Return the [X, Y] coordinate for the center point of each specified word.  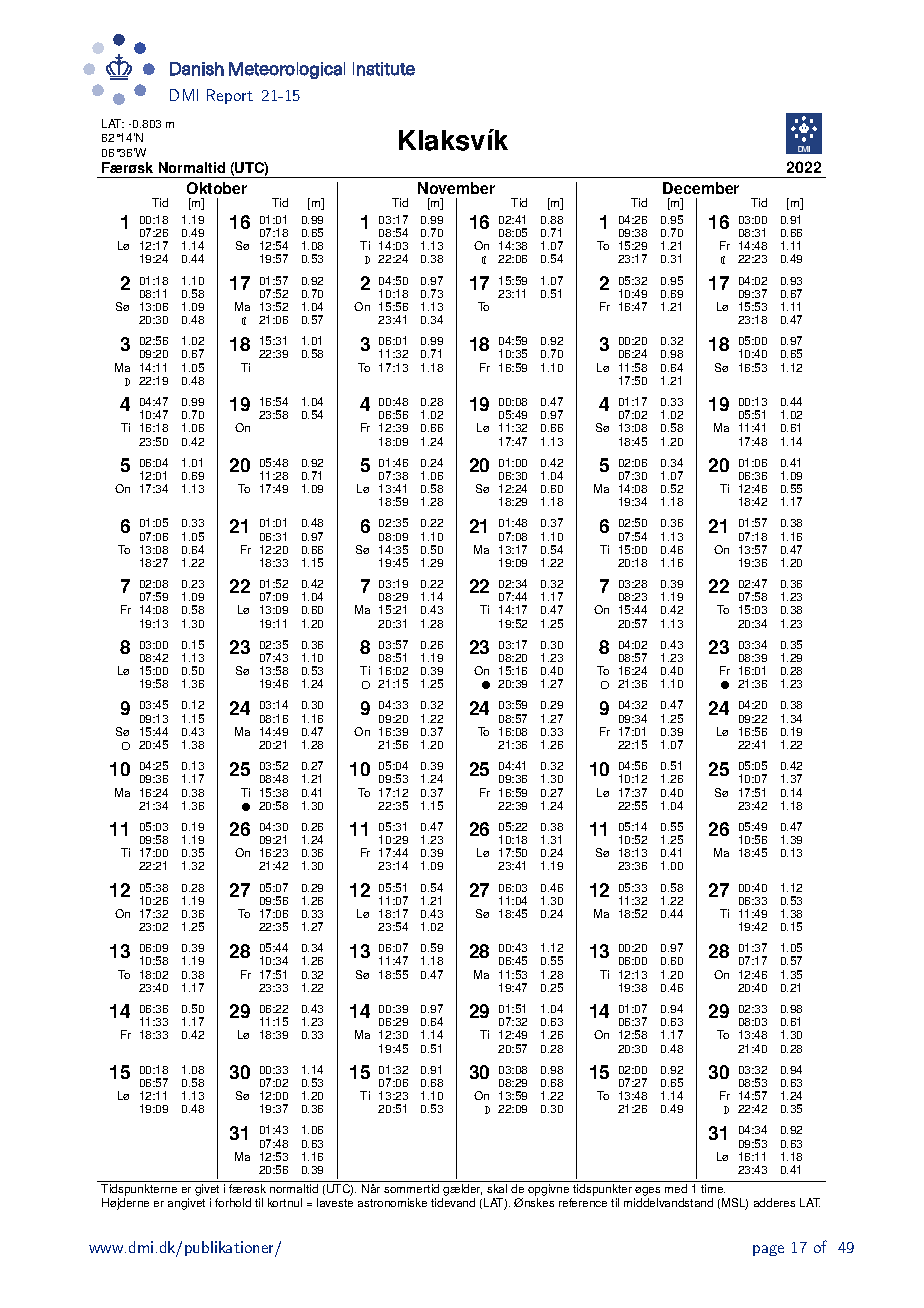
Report [230, 96]
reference [583, 1202]
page [768, 1250]
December [701, 188]
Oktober [217, 188]
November [456, 188]
